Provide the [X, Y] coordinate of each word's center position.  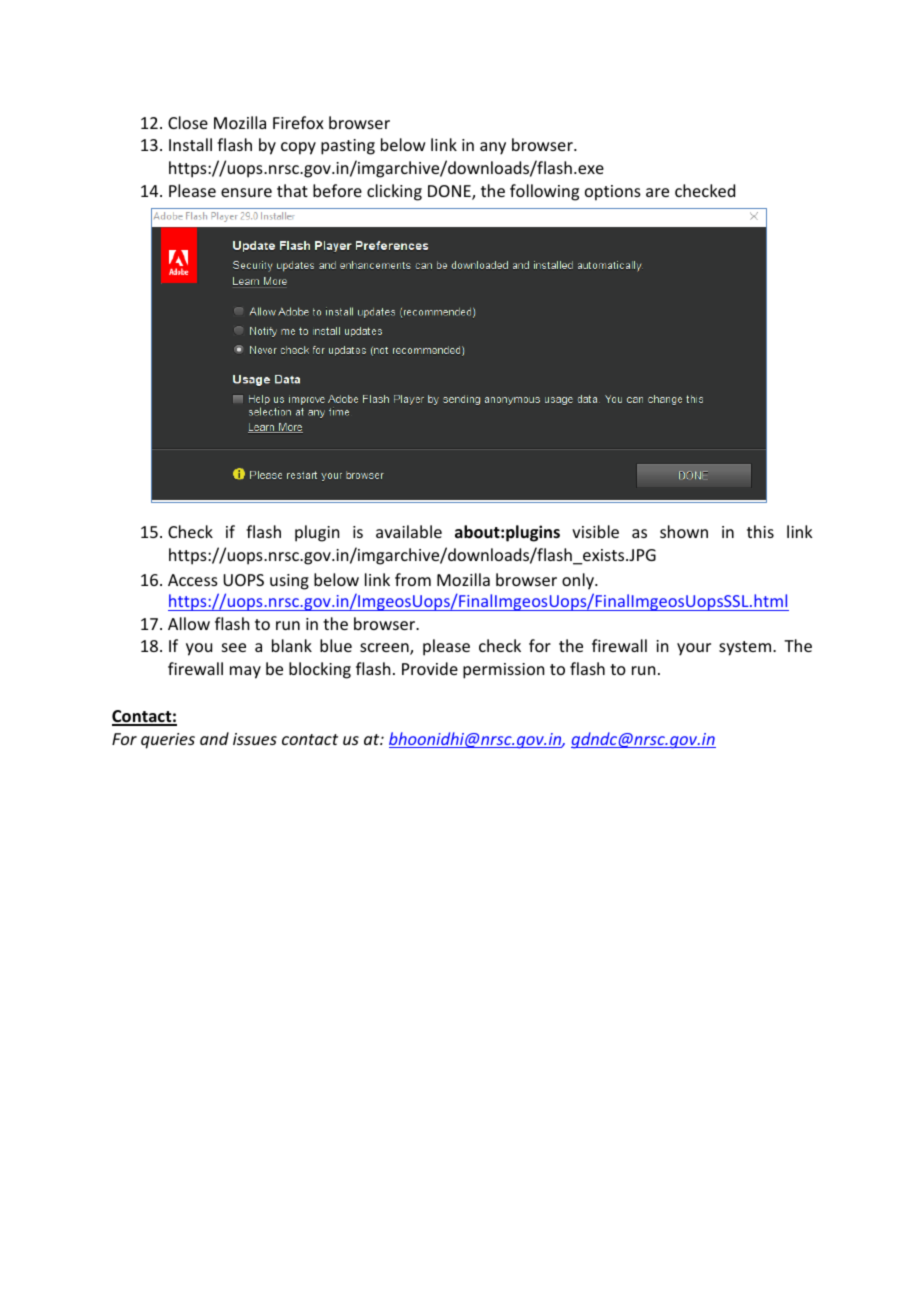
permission [503, 671]
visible [595, 531]
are [657, 192]
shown [684, 531]
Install [190, 144]
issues [255, 739]
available [409, 531]
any [493, 148]
